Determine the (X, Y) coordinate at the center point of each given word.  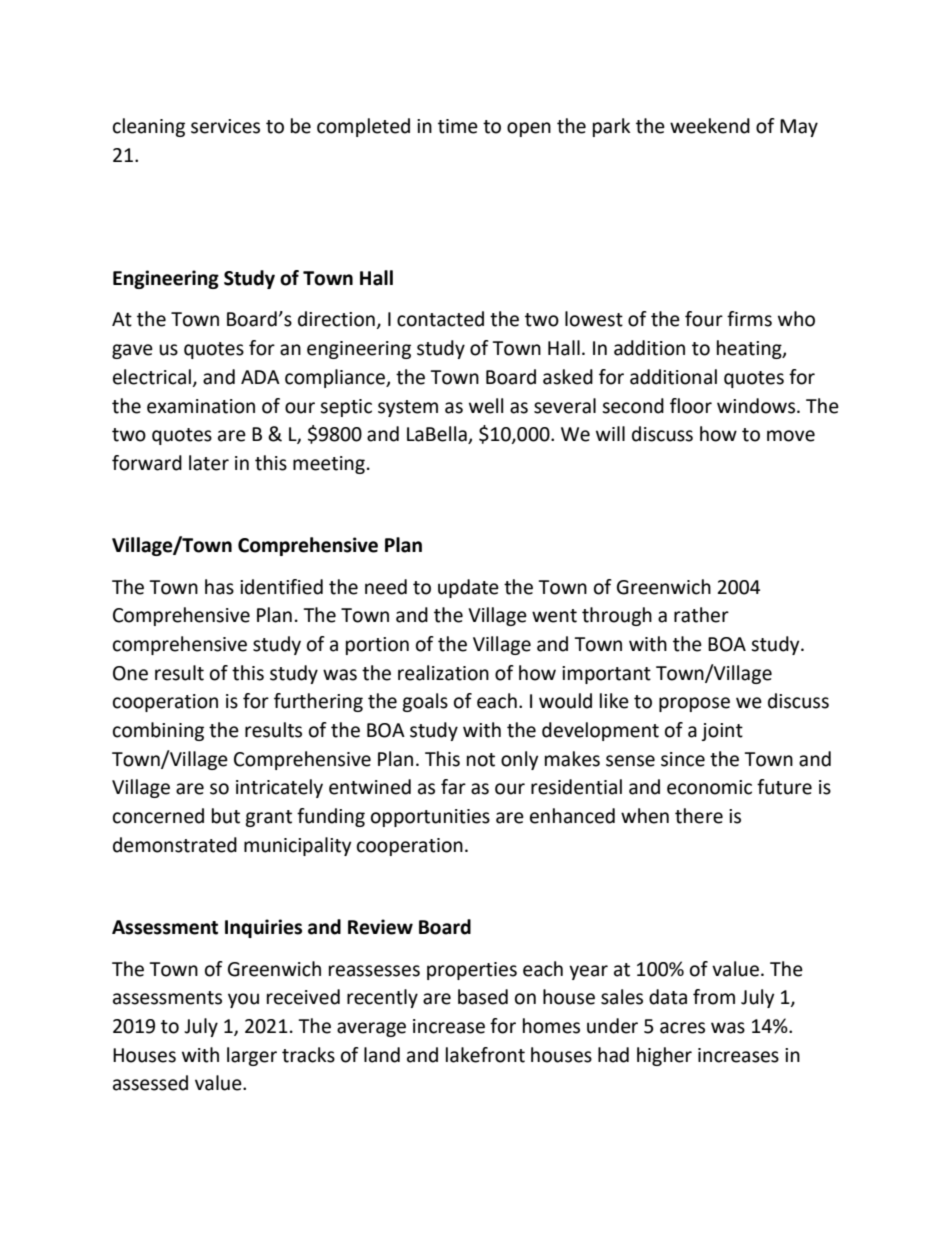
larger (252, 1056)
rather (701, 615)
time (458, 126)
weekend (710, 126)
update (468, 588)
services (225, 126)
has (219, 587)
